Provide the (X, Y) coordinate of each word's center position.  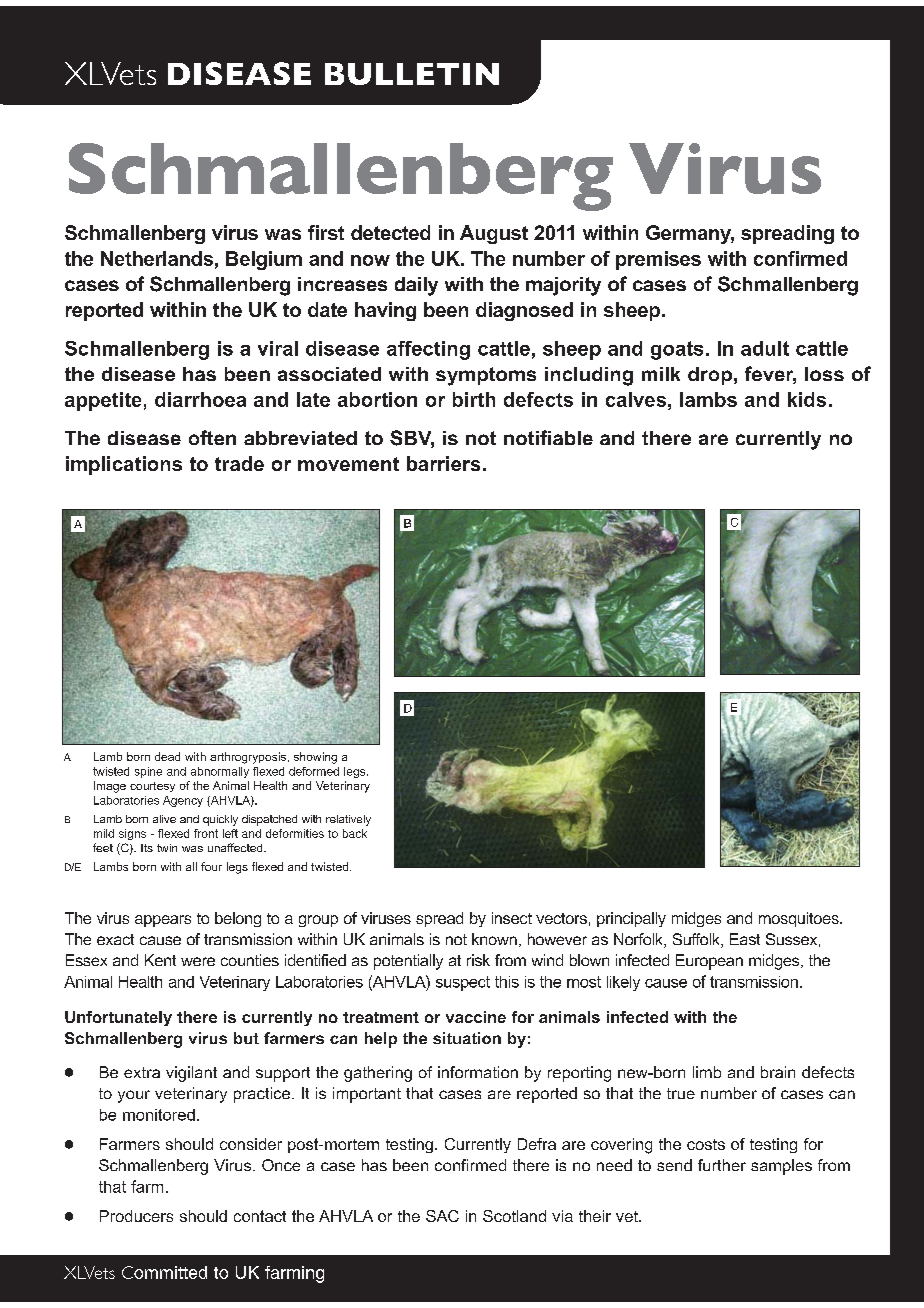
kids (807, 399)
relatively (348, 820)
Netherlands (157, 258)
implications (124, 465)
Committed (164, 1272)
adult (765, 348)
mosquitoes (800, 919)
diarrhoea (200, 399)
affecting (428, 350)
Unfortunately (118, 1018)
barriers (443, 463)
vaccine (476, 1017)
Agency (183, 801)
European (709, 962)
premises (658, 260)
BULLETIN (412, 74)
